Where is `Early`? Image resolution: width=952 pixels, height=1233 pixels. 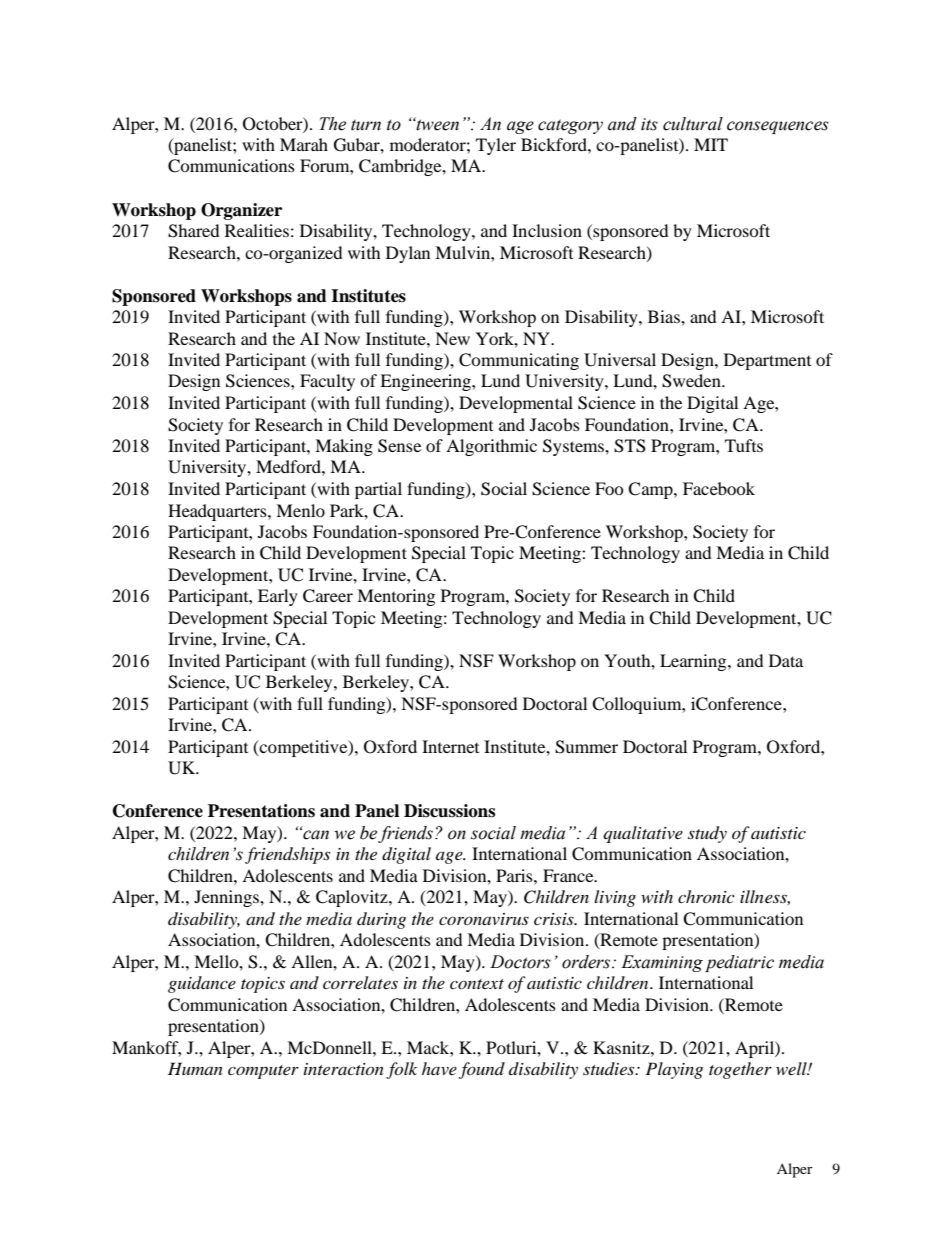
Early is located at coordinates (278, 597).
